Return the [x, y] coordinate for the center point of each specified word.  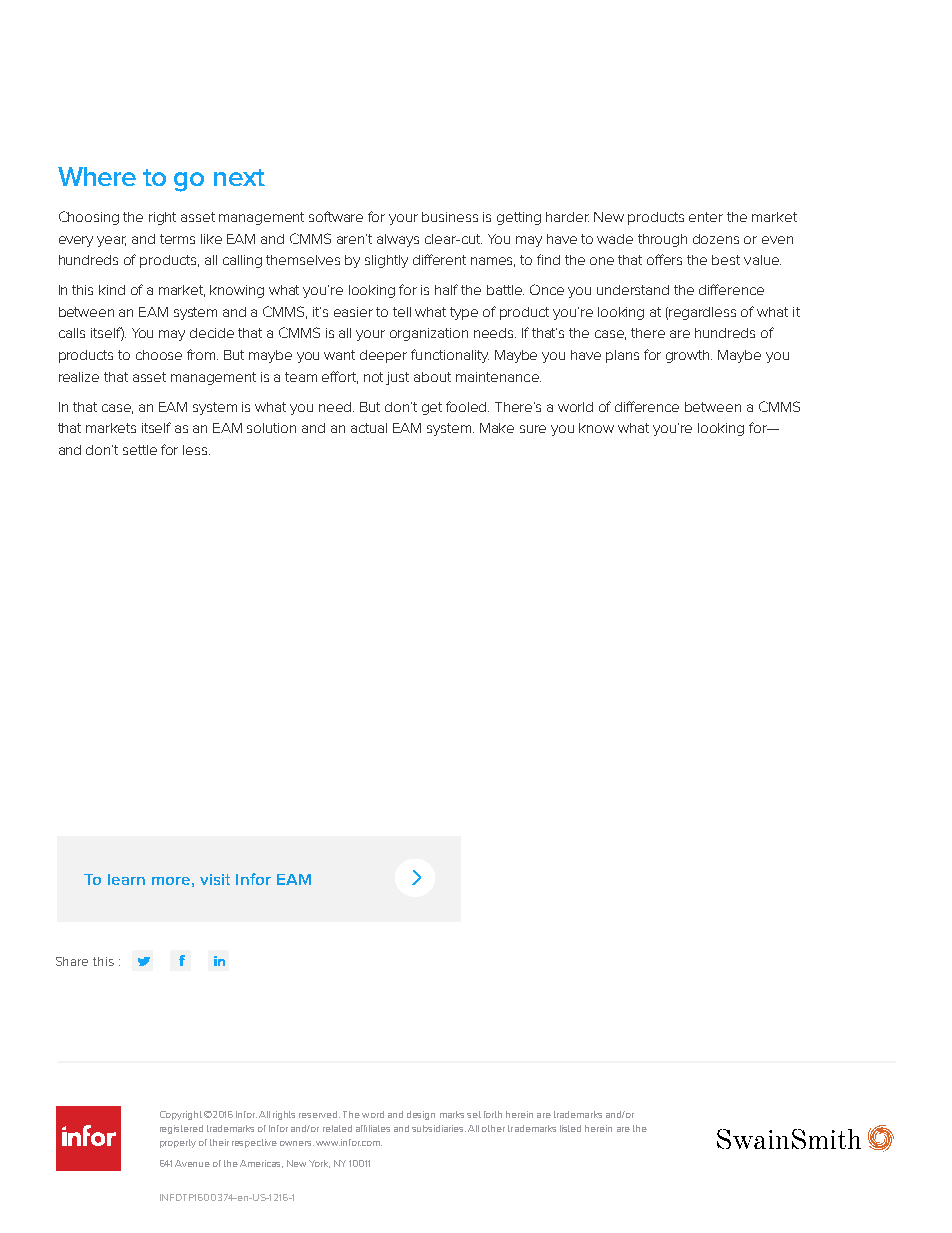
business [450, 217]
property [178, 1143]
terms [177, 239]
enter [706, 217]
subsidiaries [439, 1128]
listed [570, 1128]
